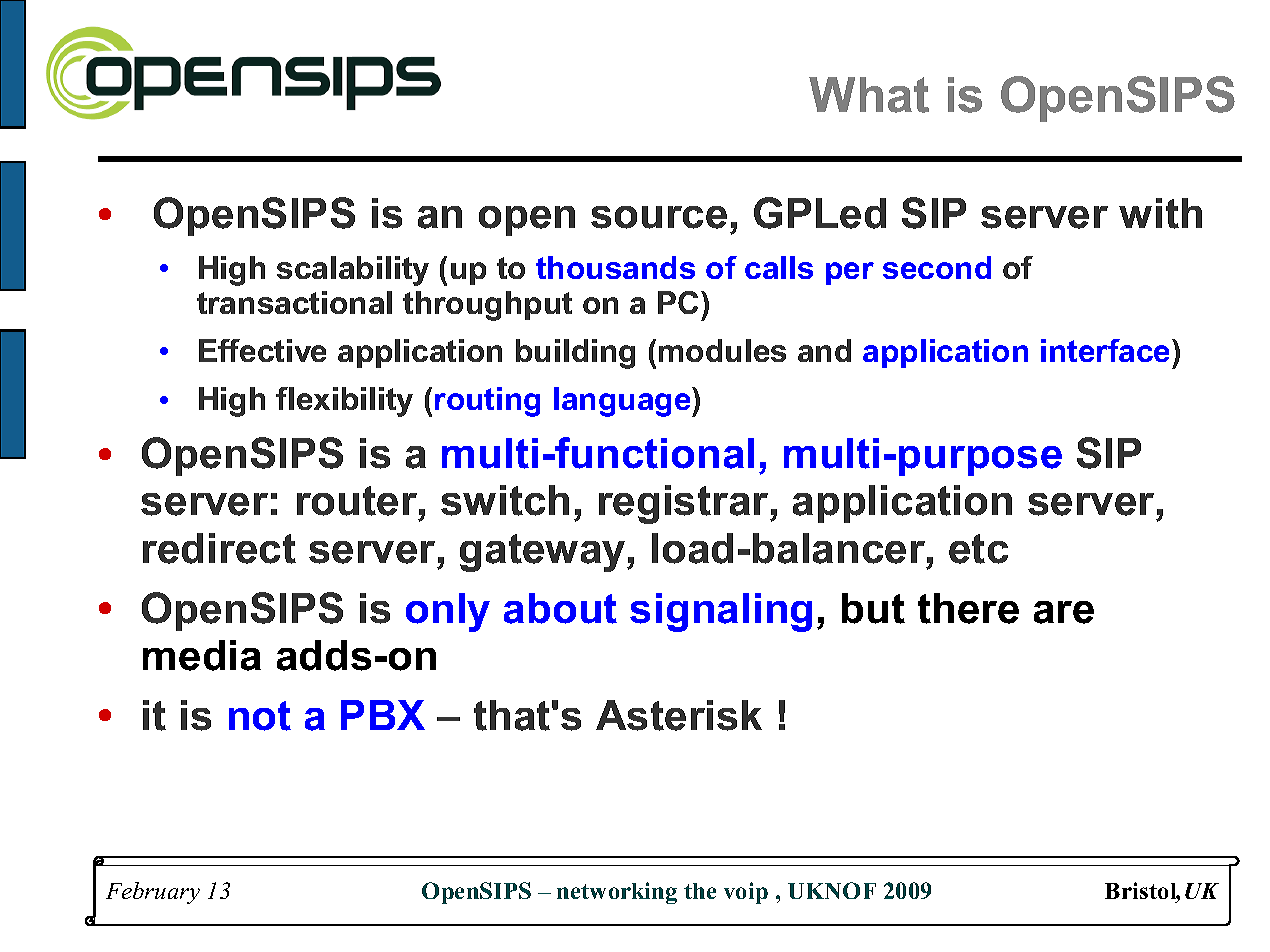 This screenshot has width=1270, height=952. I want to click on with, so click(1160, 213).
